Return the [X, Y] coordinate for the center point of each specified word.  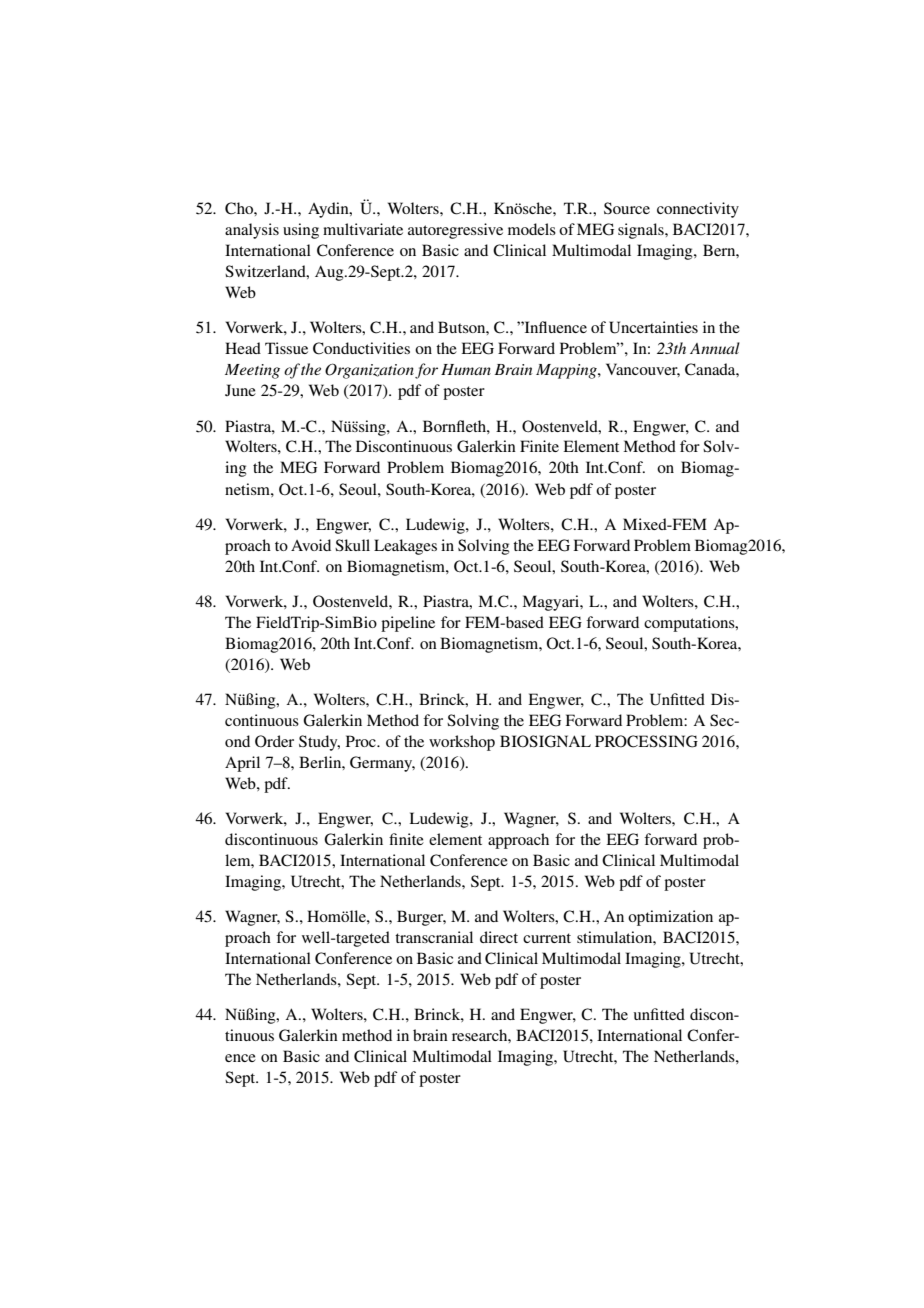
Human [466, 369]
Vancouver [643, 370]
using [301, 231]
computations [690, 624]
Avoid [311, 545]
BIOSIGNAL [545, 741]
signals [642, 231]
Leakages [405, 547]
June [240, 390]
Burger [421, 918]
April [242, 764]
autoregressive [455, 231]
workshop [462, 743]
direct [499, 937]
